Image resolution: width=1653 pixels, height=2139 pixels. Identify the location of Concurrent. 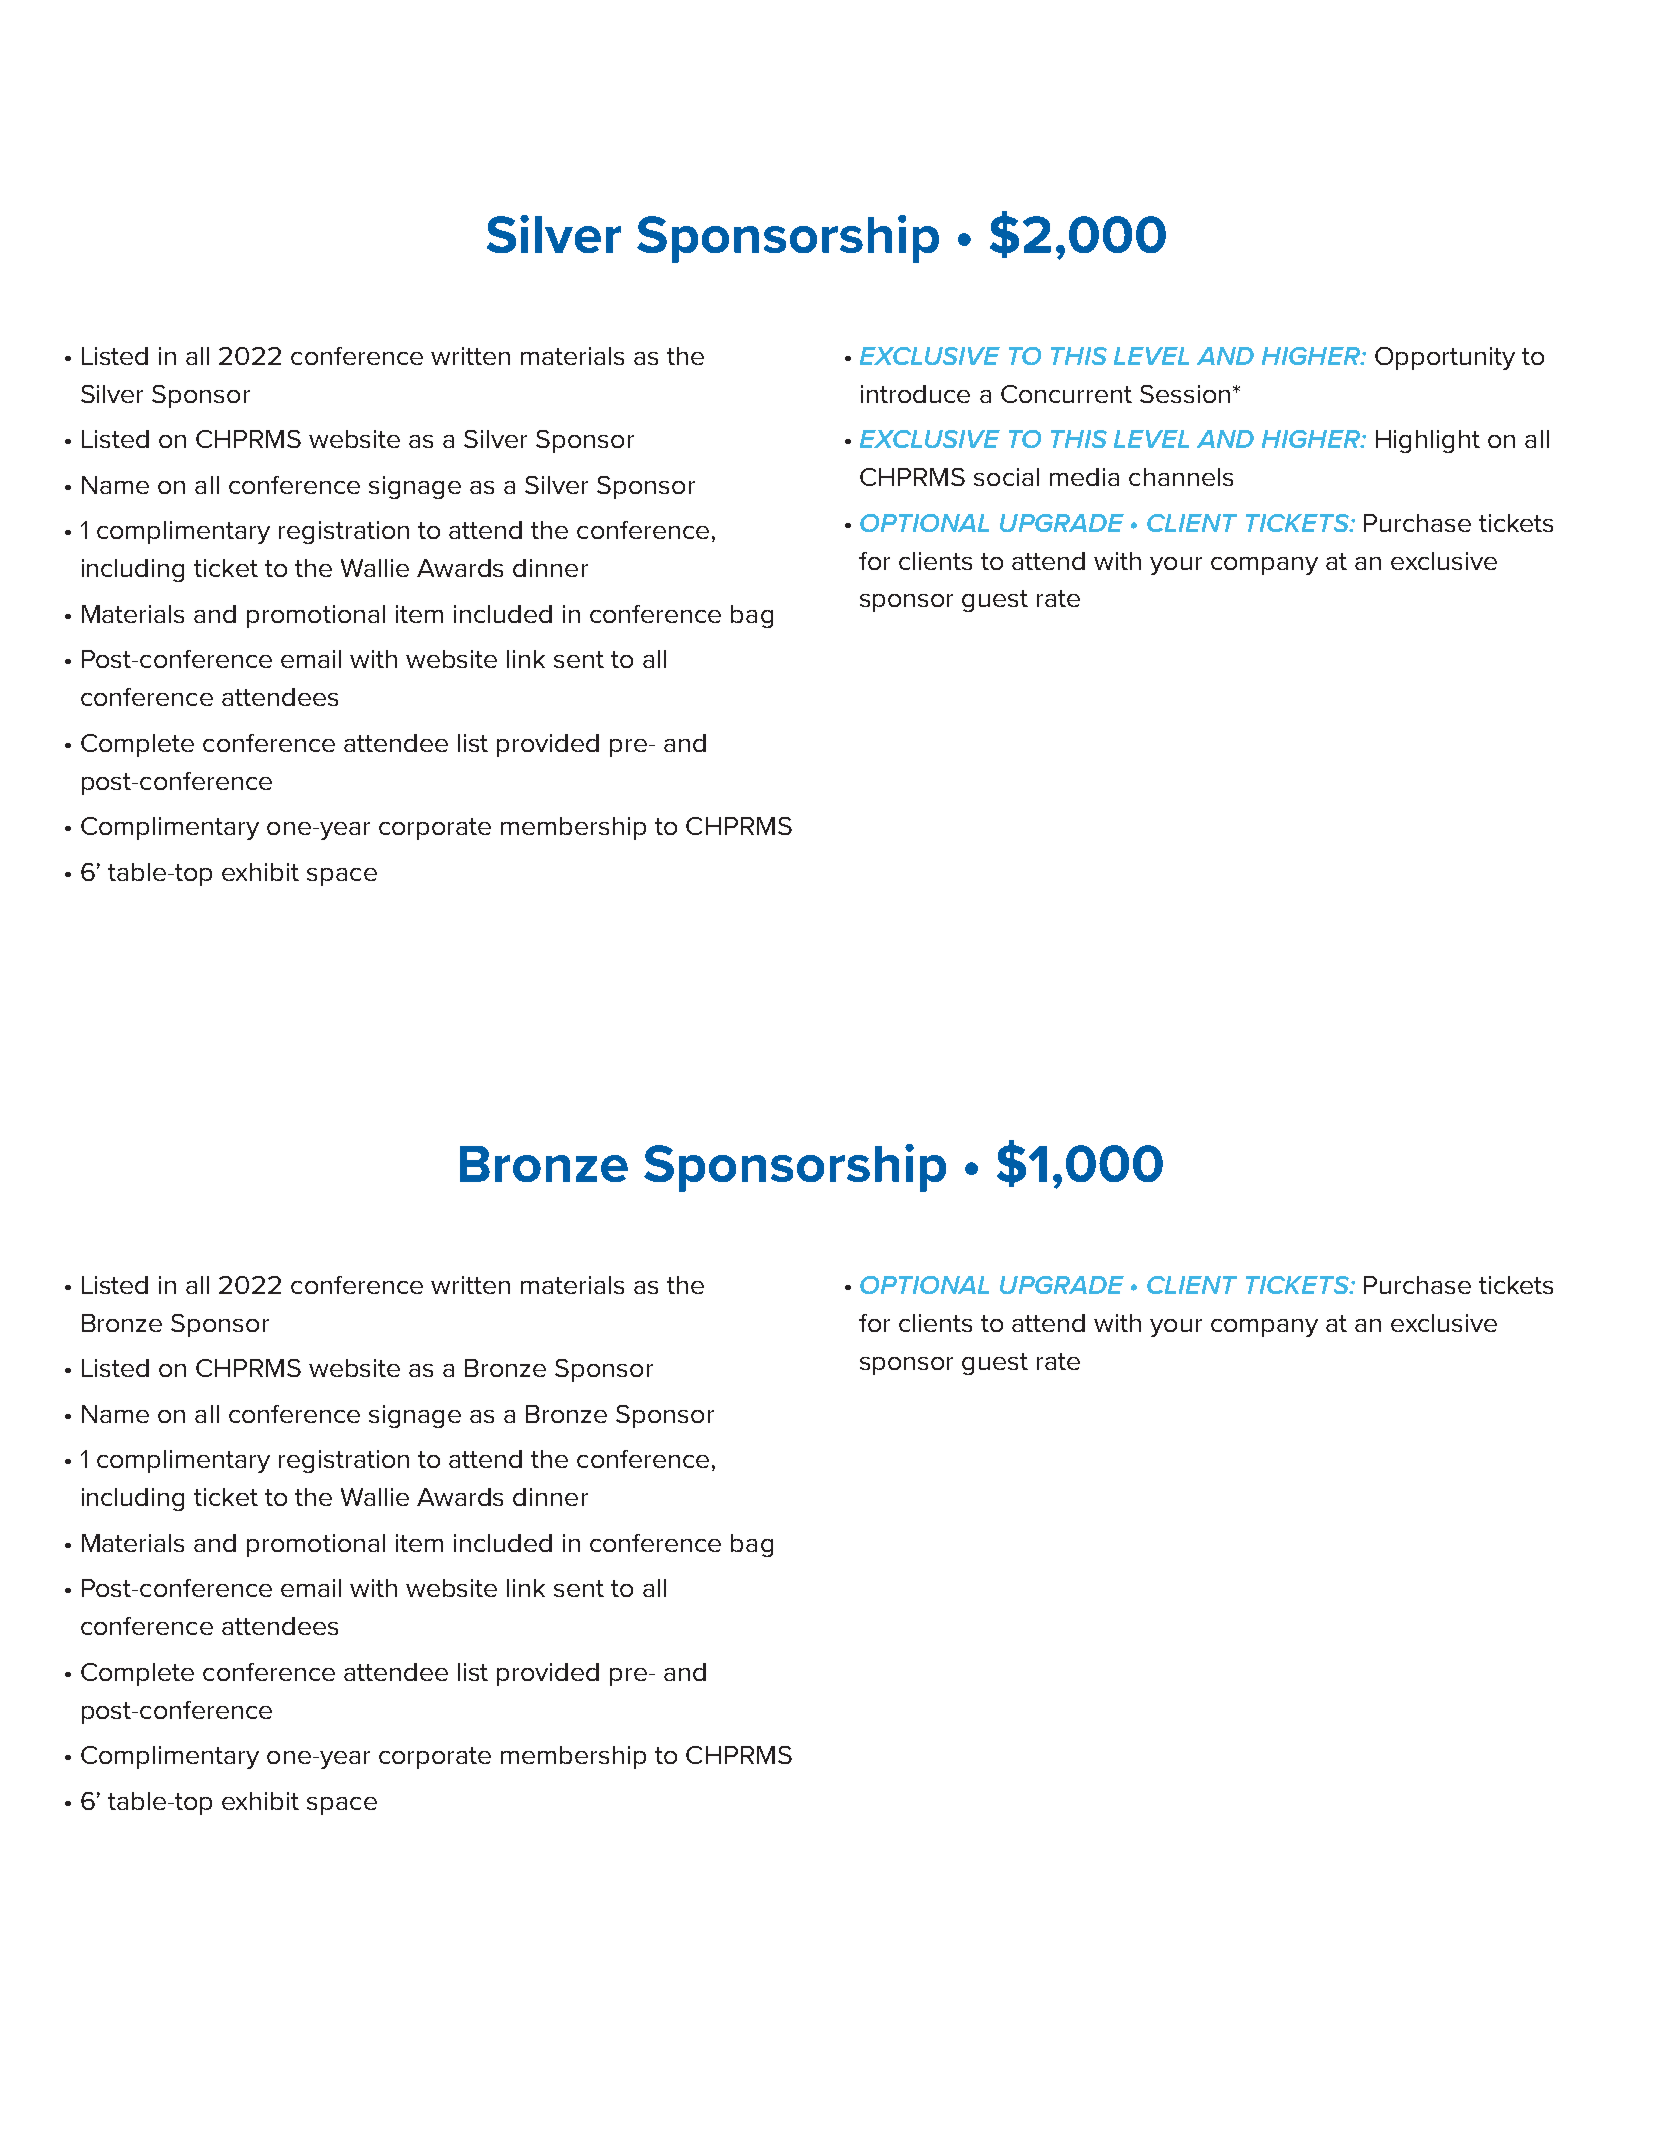
(1066, 394).
